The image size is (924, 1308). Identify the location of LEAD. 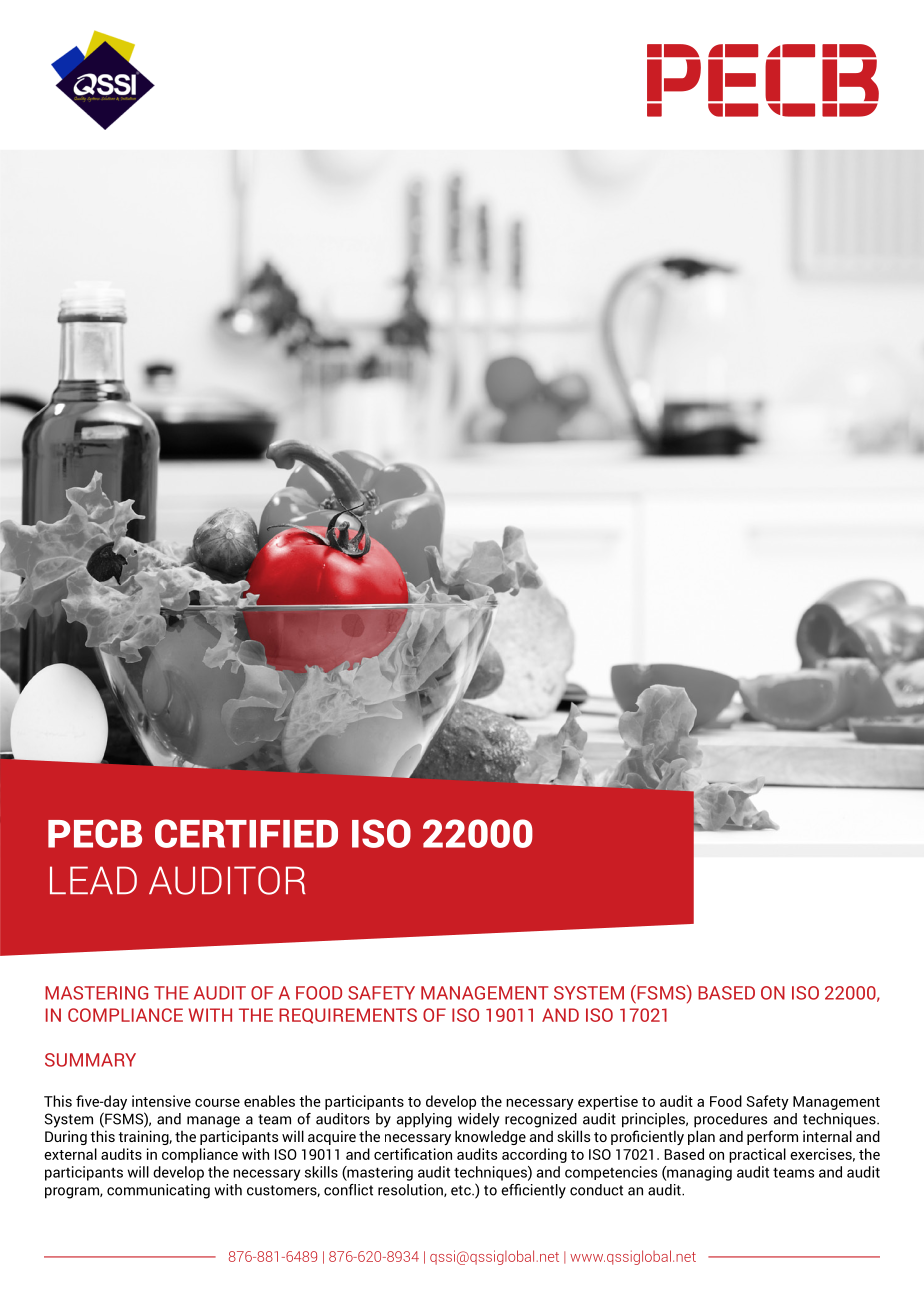
(93, 880).
